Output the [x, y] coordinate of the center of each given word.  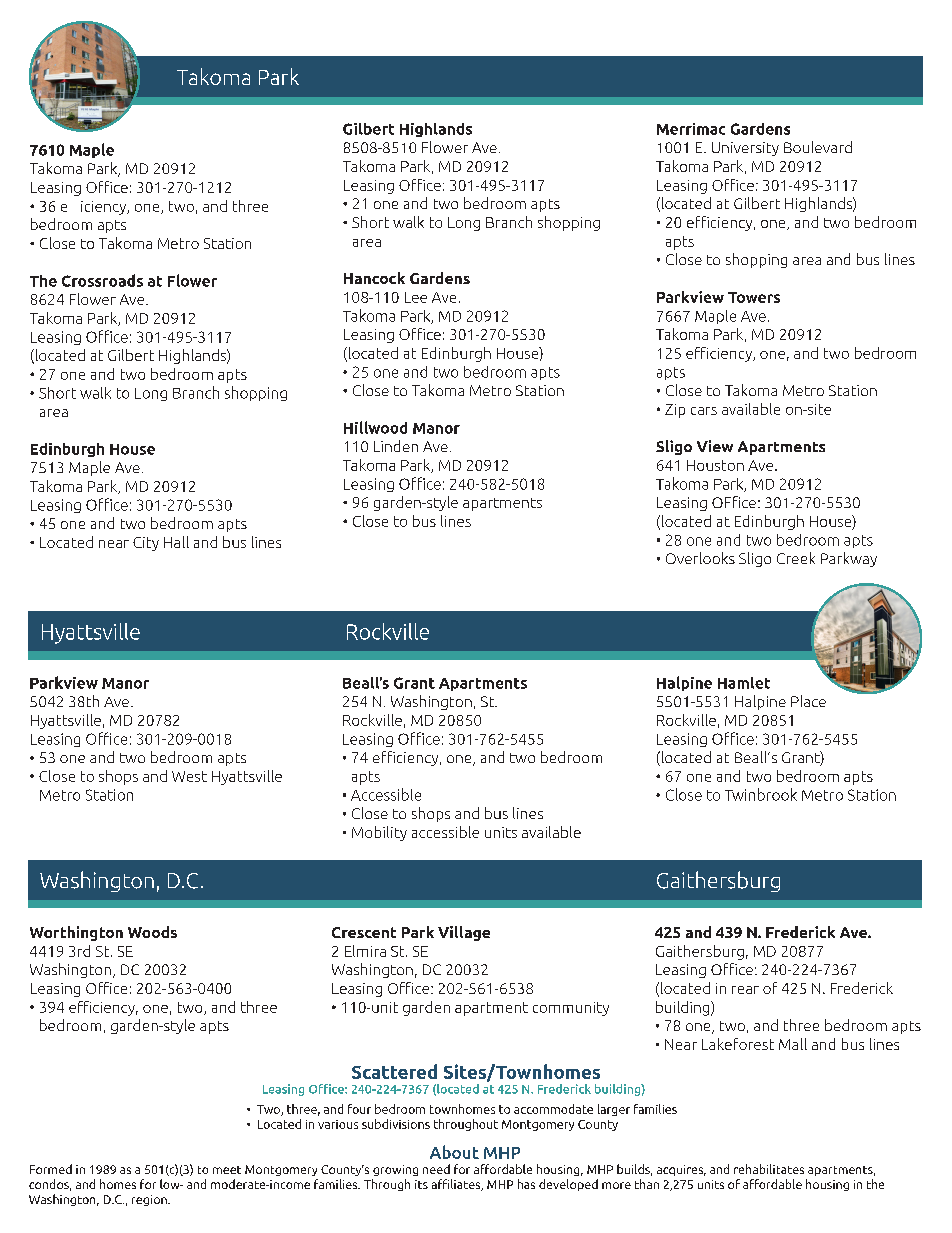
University [745, 149]
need [436, 1169]
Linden [396, 446]
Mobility [379, 833]
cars [704, 411]
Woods [152, 932]
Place [808, 701]
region [150, 1200]
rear [745, 990]
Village [464, 933]
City [146, 544]
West [189, 776]
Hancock [374, 278]
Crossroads [102, 280]
